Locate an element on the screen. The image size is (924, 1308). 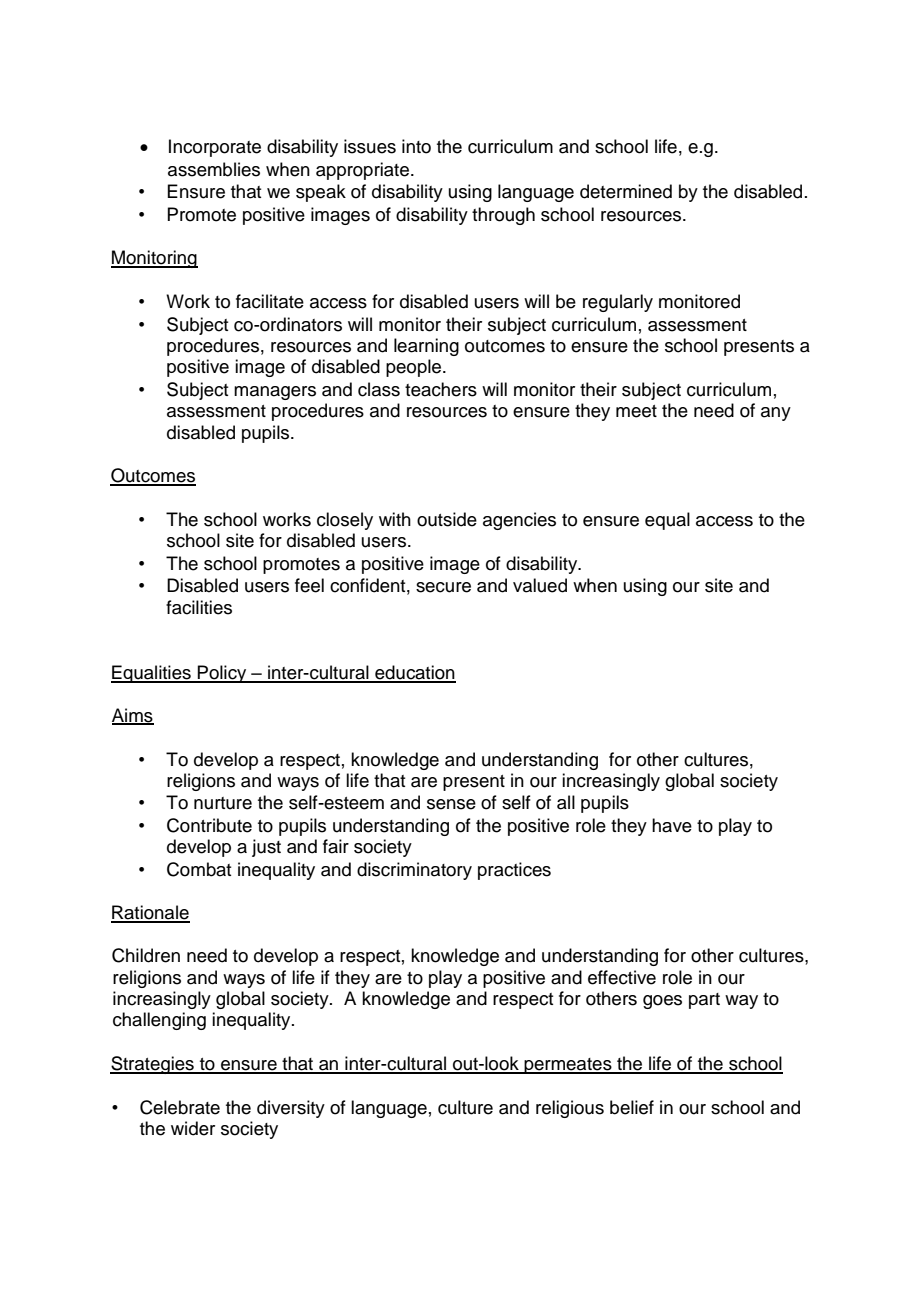
managers is located at coordinates (275, 393).
